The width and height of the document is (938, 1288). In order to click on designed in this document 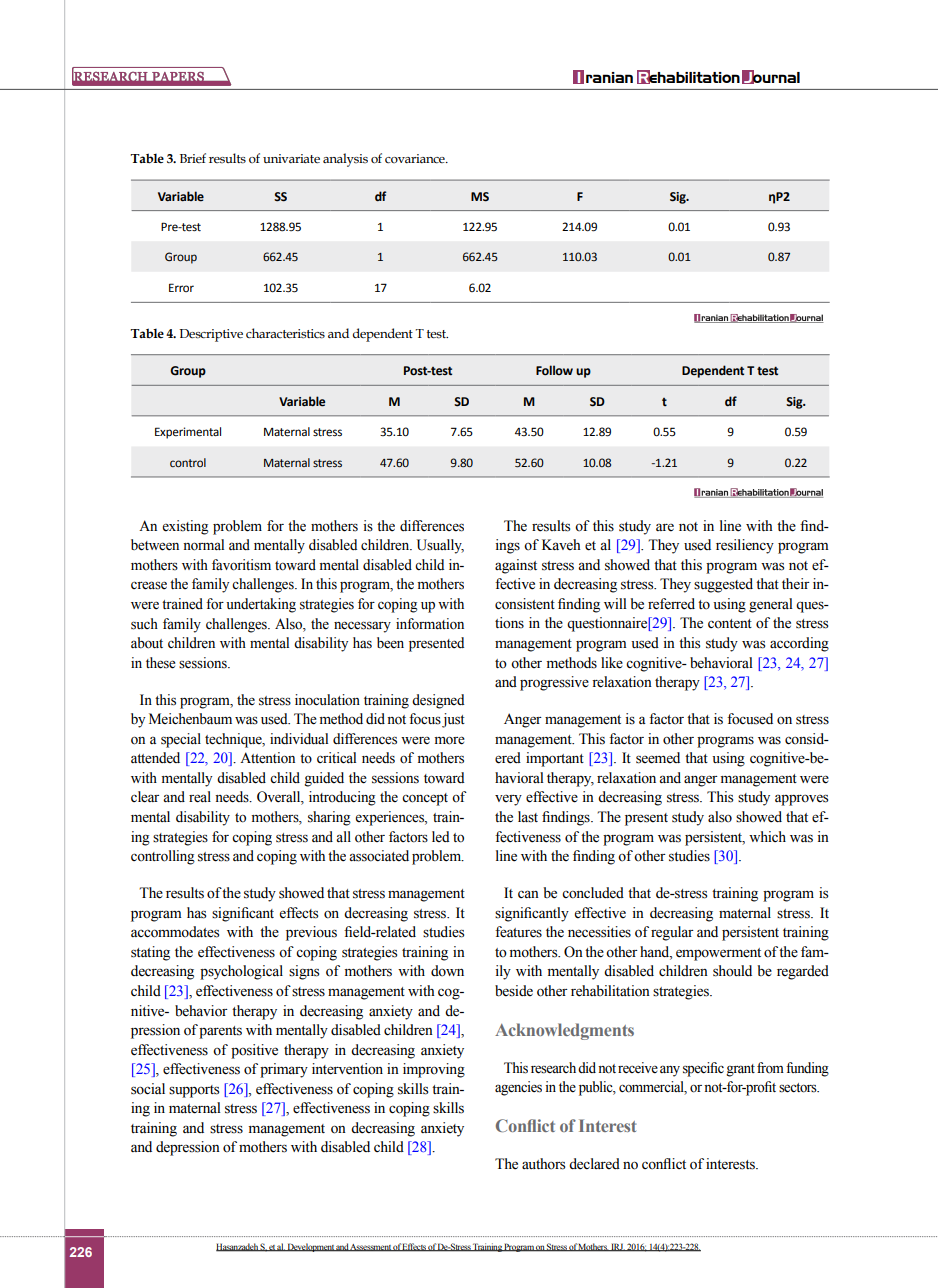, I will do `click(438, 701)`.
